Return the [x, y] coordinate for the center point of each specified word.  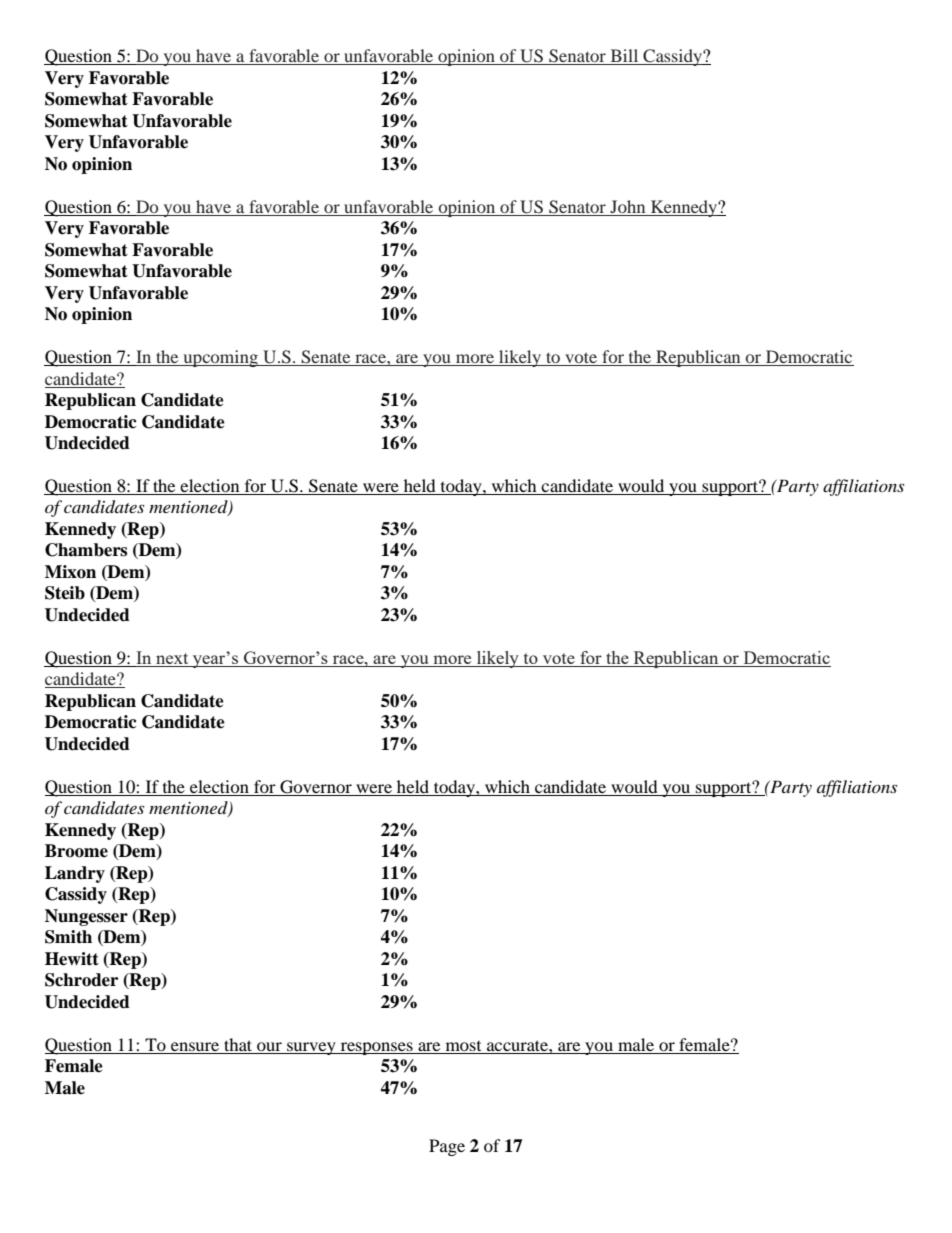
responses [376, 1048]
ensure [195, 1046]
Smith [68, 937]
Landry [75, 874]
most [463, 1046]
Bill [624, 57]
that [238, 1044]
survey [311, 1048]
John [627, 206]
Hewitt [72, 959]
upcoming [220, 358]
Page [447, 1147]
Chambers [86, 550]
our [269, 1046]
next [172, 660]
